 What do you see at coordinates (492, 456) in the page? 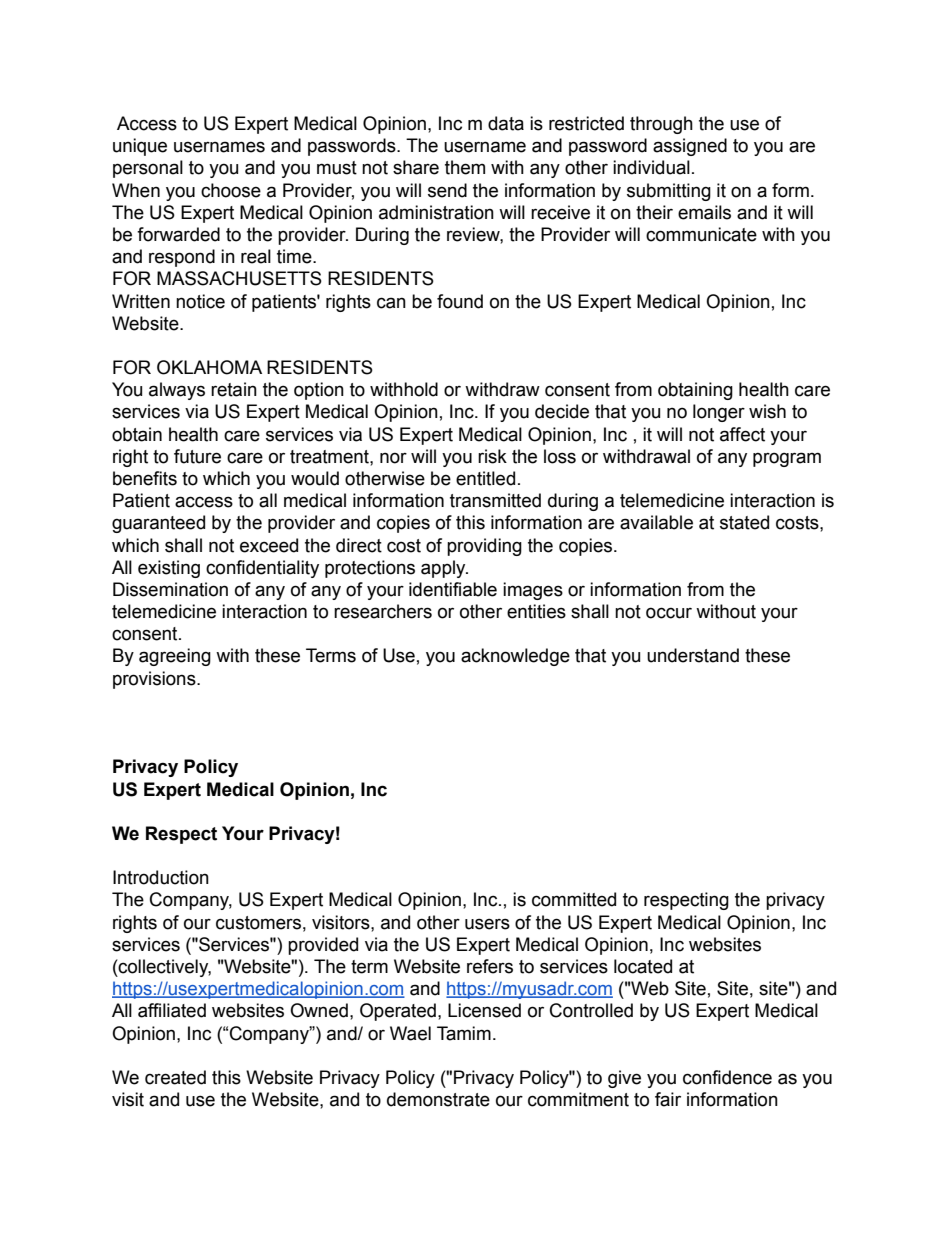
I see `risk` at bounding box center [492, 456].
